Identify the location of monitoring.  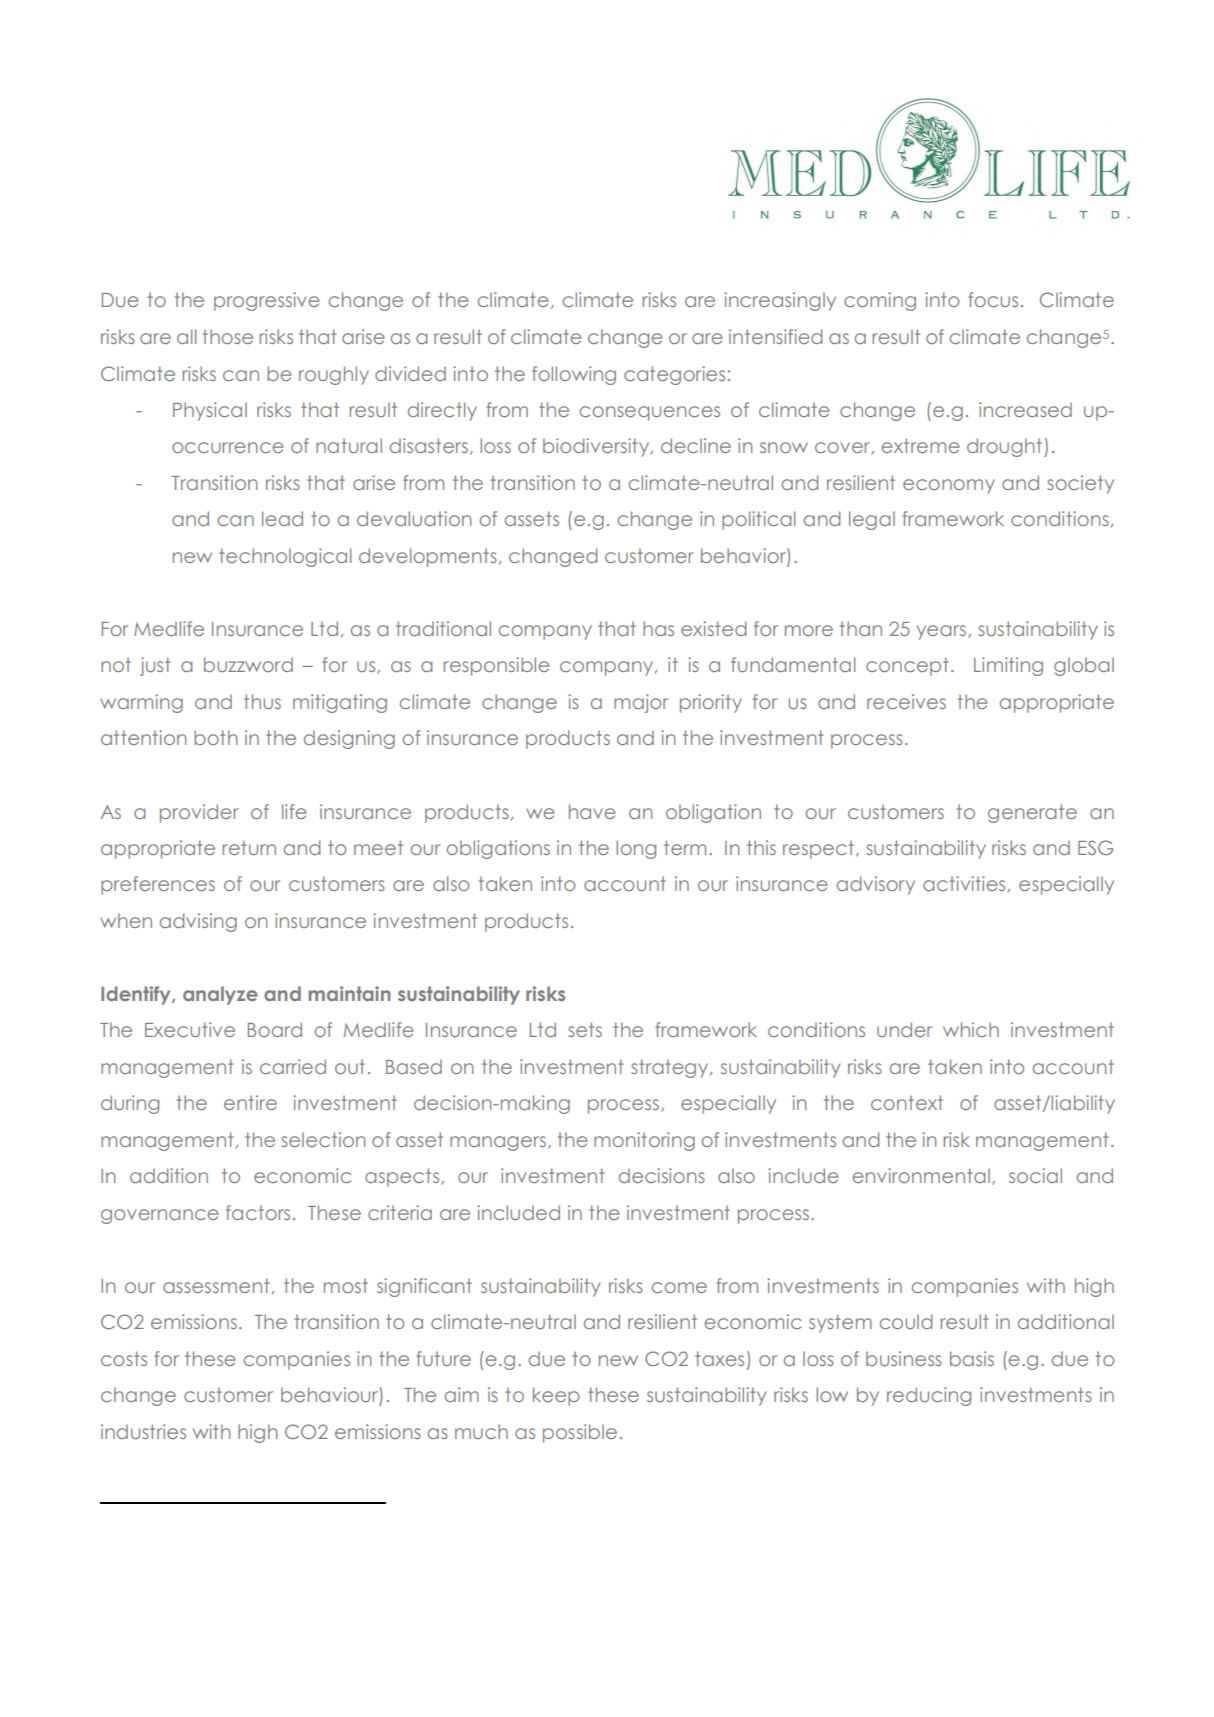
(644, 1141).
